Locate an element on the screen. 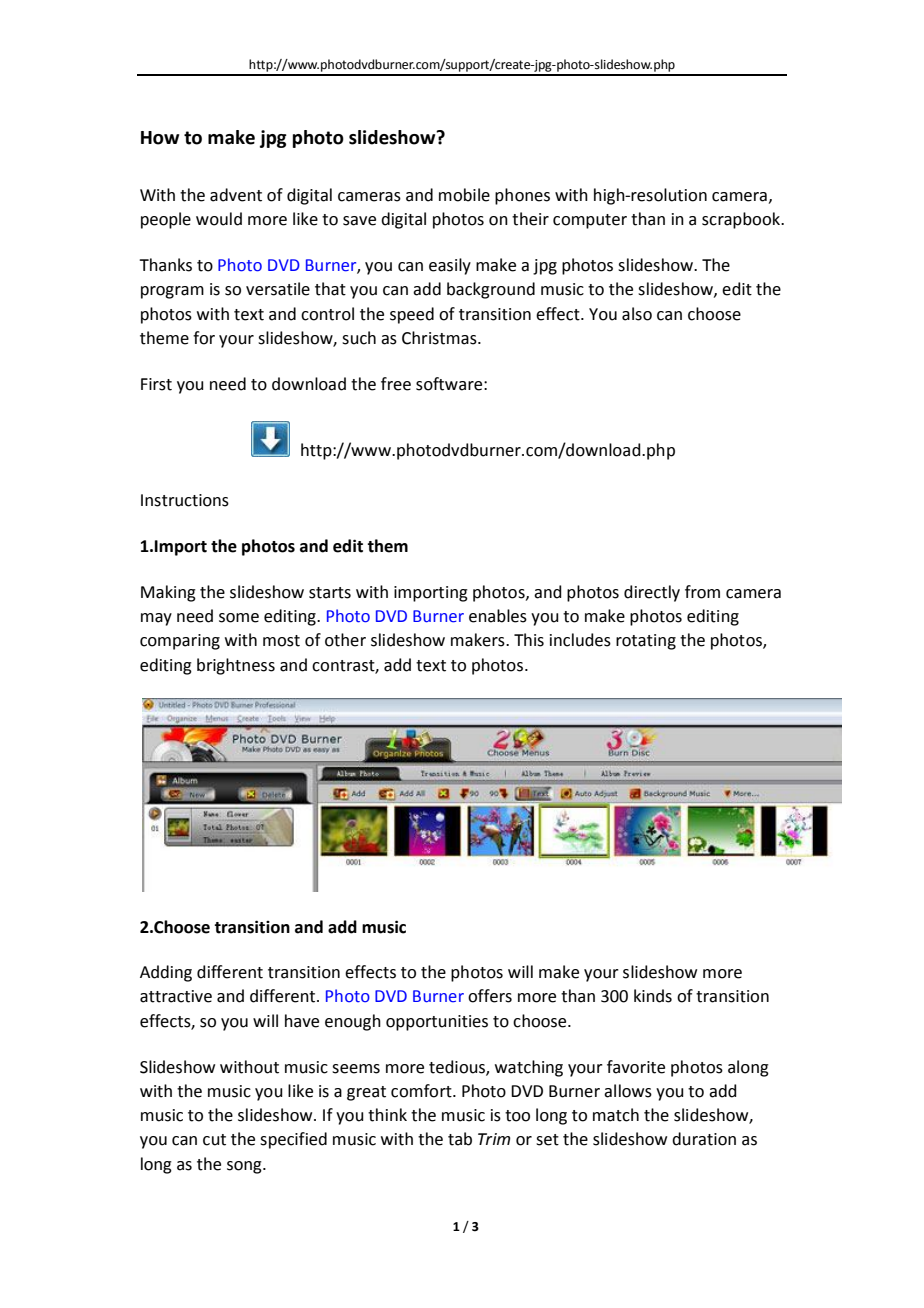  would is located at coordinates (219, 219).
